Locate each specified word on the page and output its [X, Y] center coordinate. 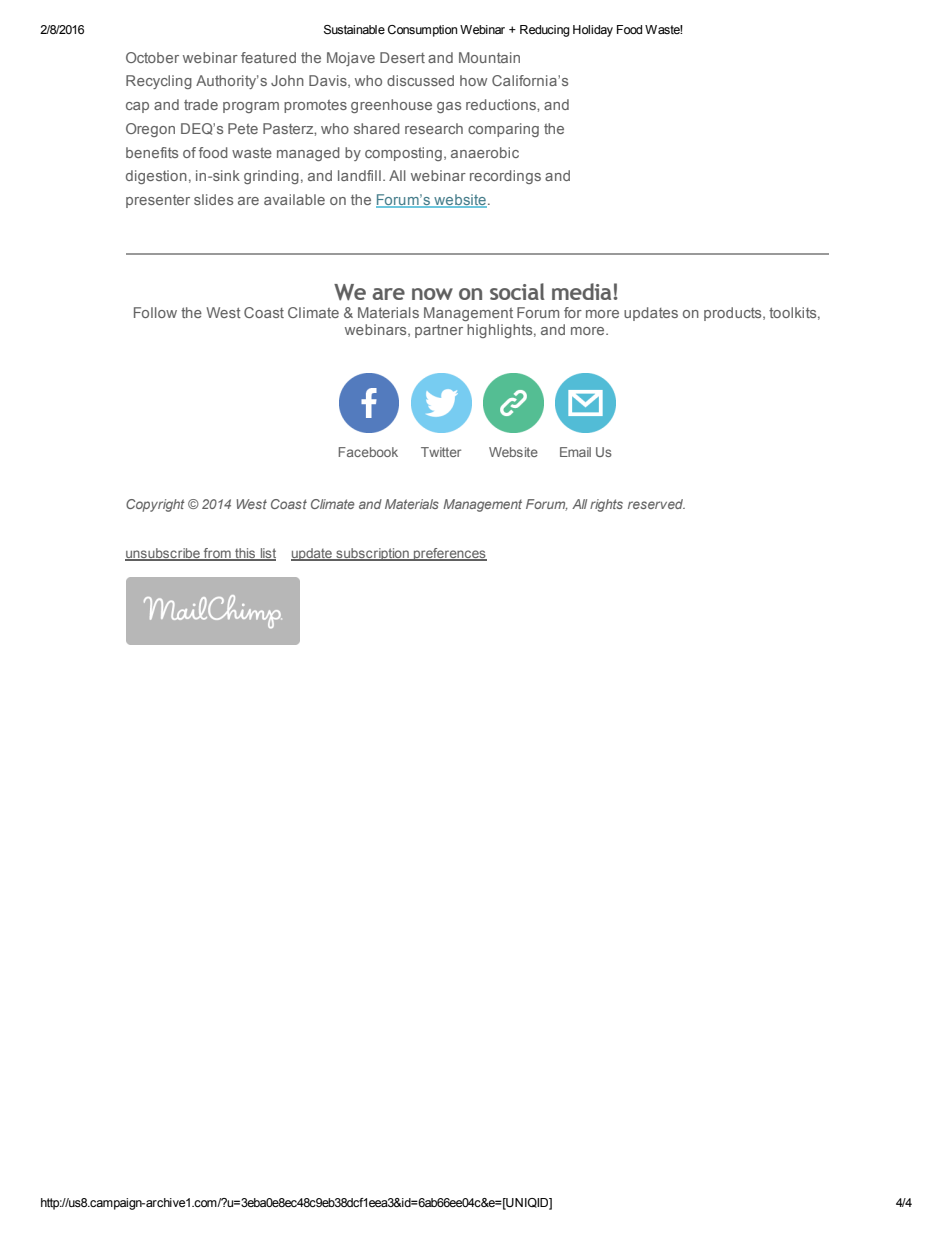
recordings [505, 177]
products [734, 314]
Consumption [422, 31]
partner [439, 331]
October [152, 57]
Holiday [593, 31]
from [217, 554]
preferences [449, 554]
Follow [155, 312]
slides [213, 199]
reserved [656, 504]
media [583, 291]
